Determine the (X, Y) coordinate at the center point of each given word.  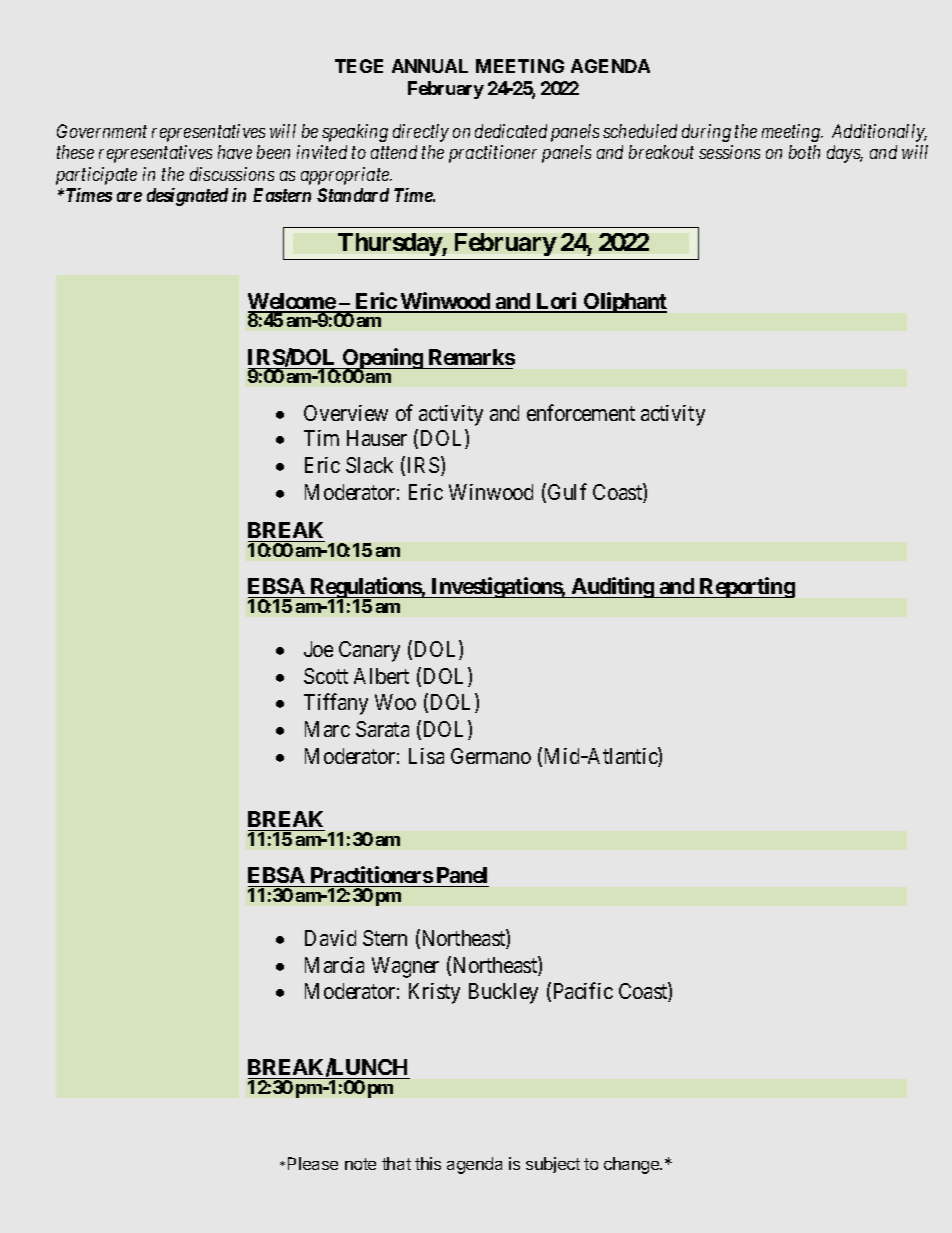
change (633, 1165)
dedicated (511, 131)
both (804, 152)
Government (102, 131)
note (360, 1164)
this (428, 1163)
